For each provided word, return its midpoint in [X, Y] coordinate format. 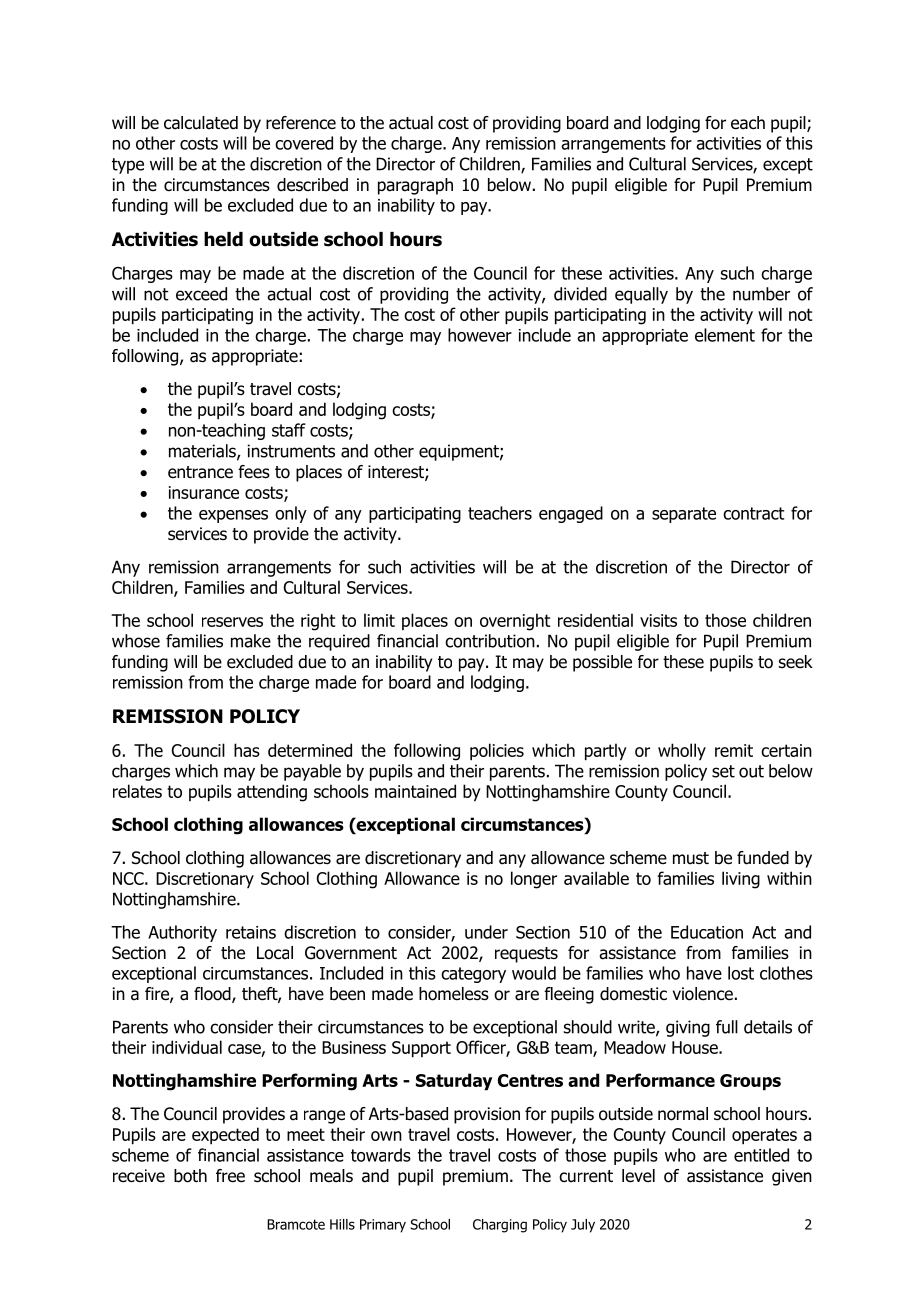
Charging [500, 1226]
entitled [761, 1155]
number [761, 294]
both [190, 1176]
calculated [201, 123]
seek [796, 662]
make [251, 641]
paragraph [415, 186]
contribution [490, 641]
